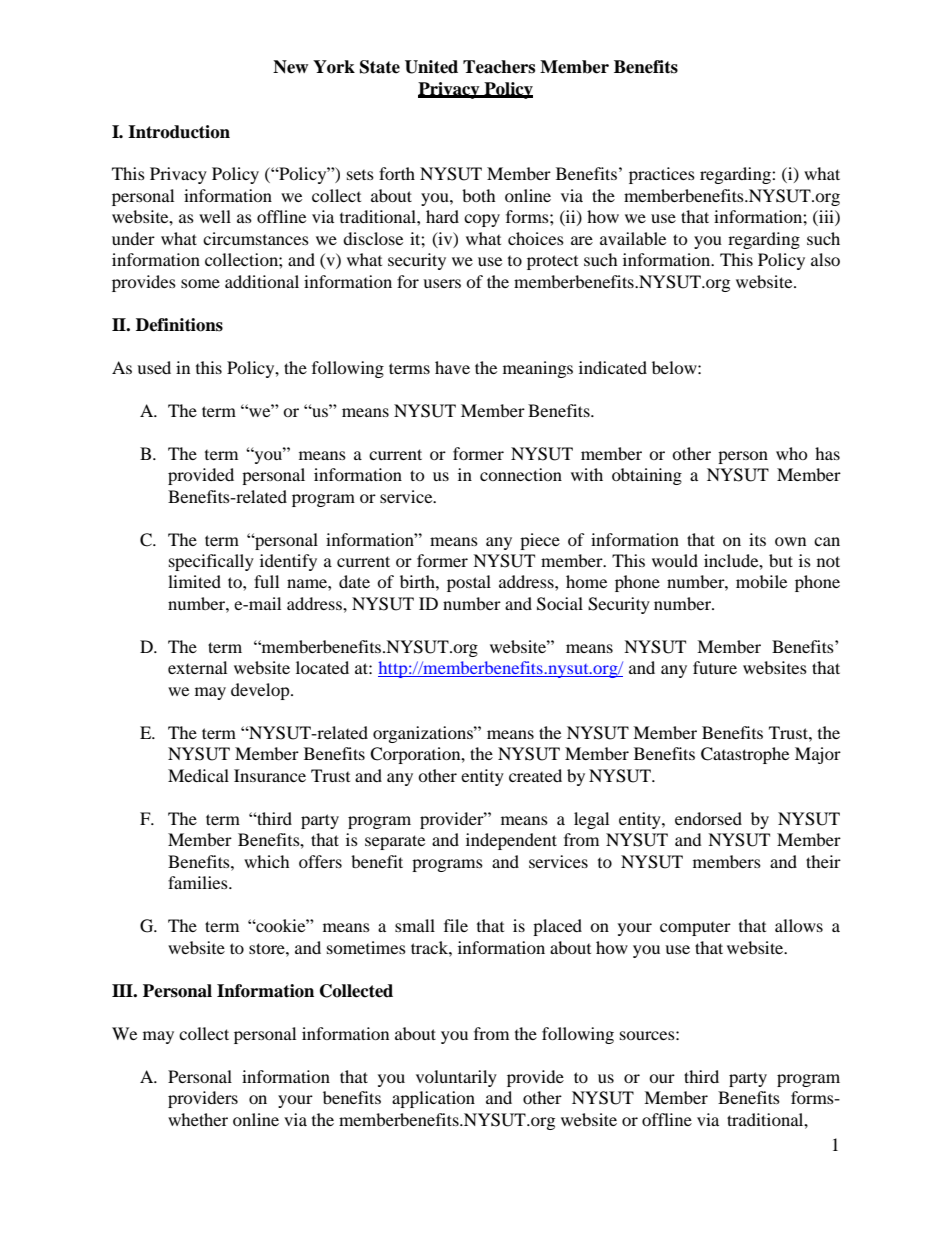  Describe the element at coordinates (469, 583) in the screenshot. I see `postal` at that location.
